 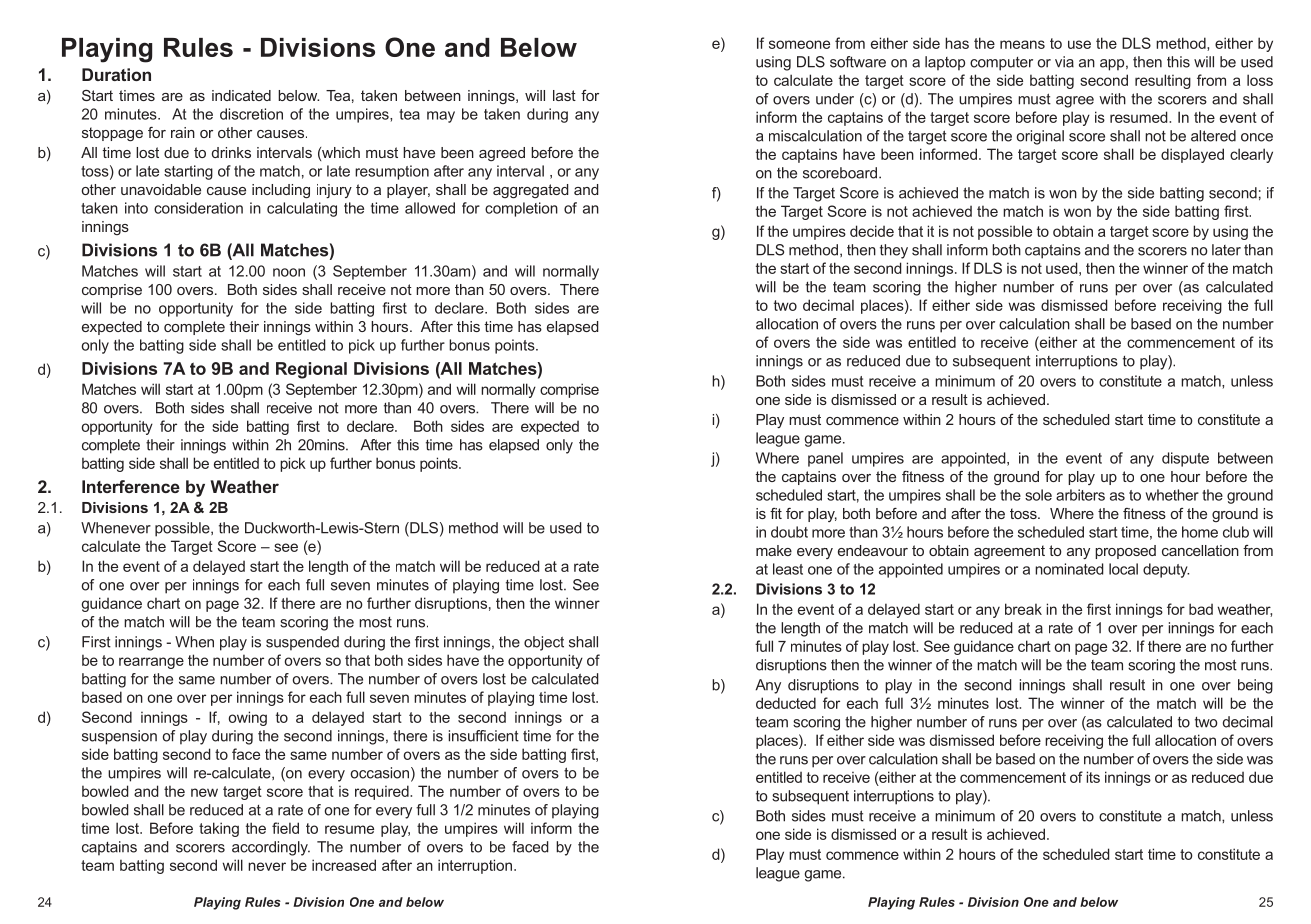 I want to click on via, so click(x=1064, y=62).
